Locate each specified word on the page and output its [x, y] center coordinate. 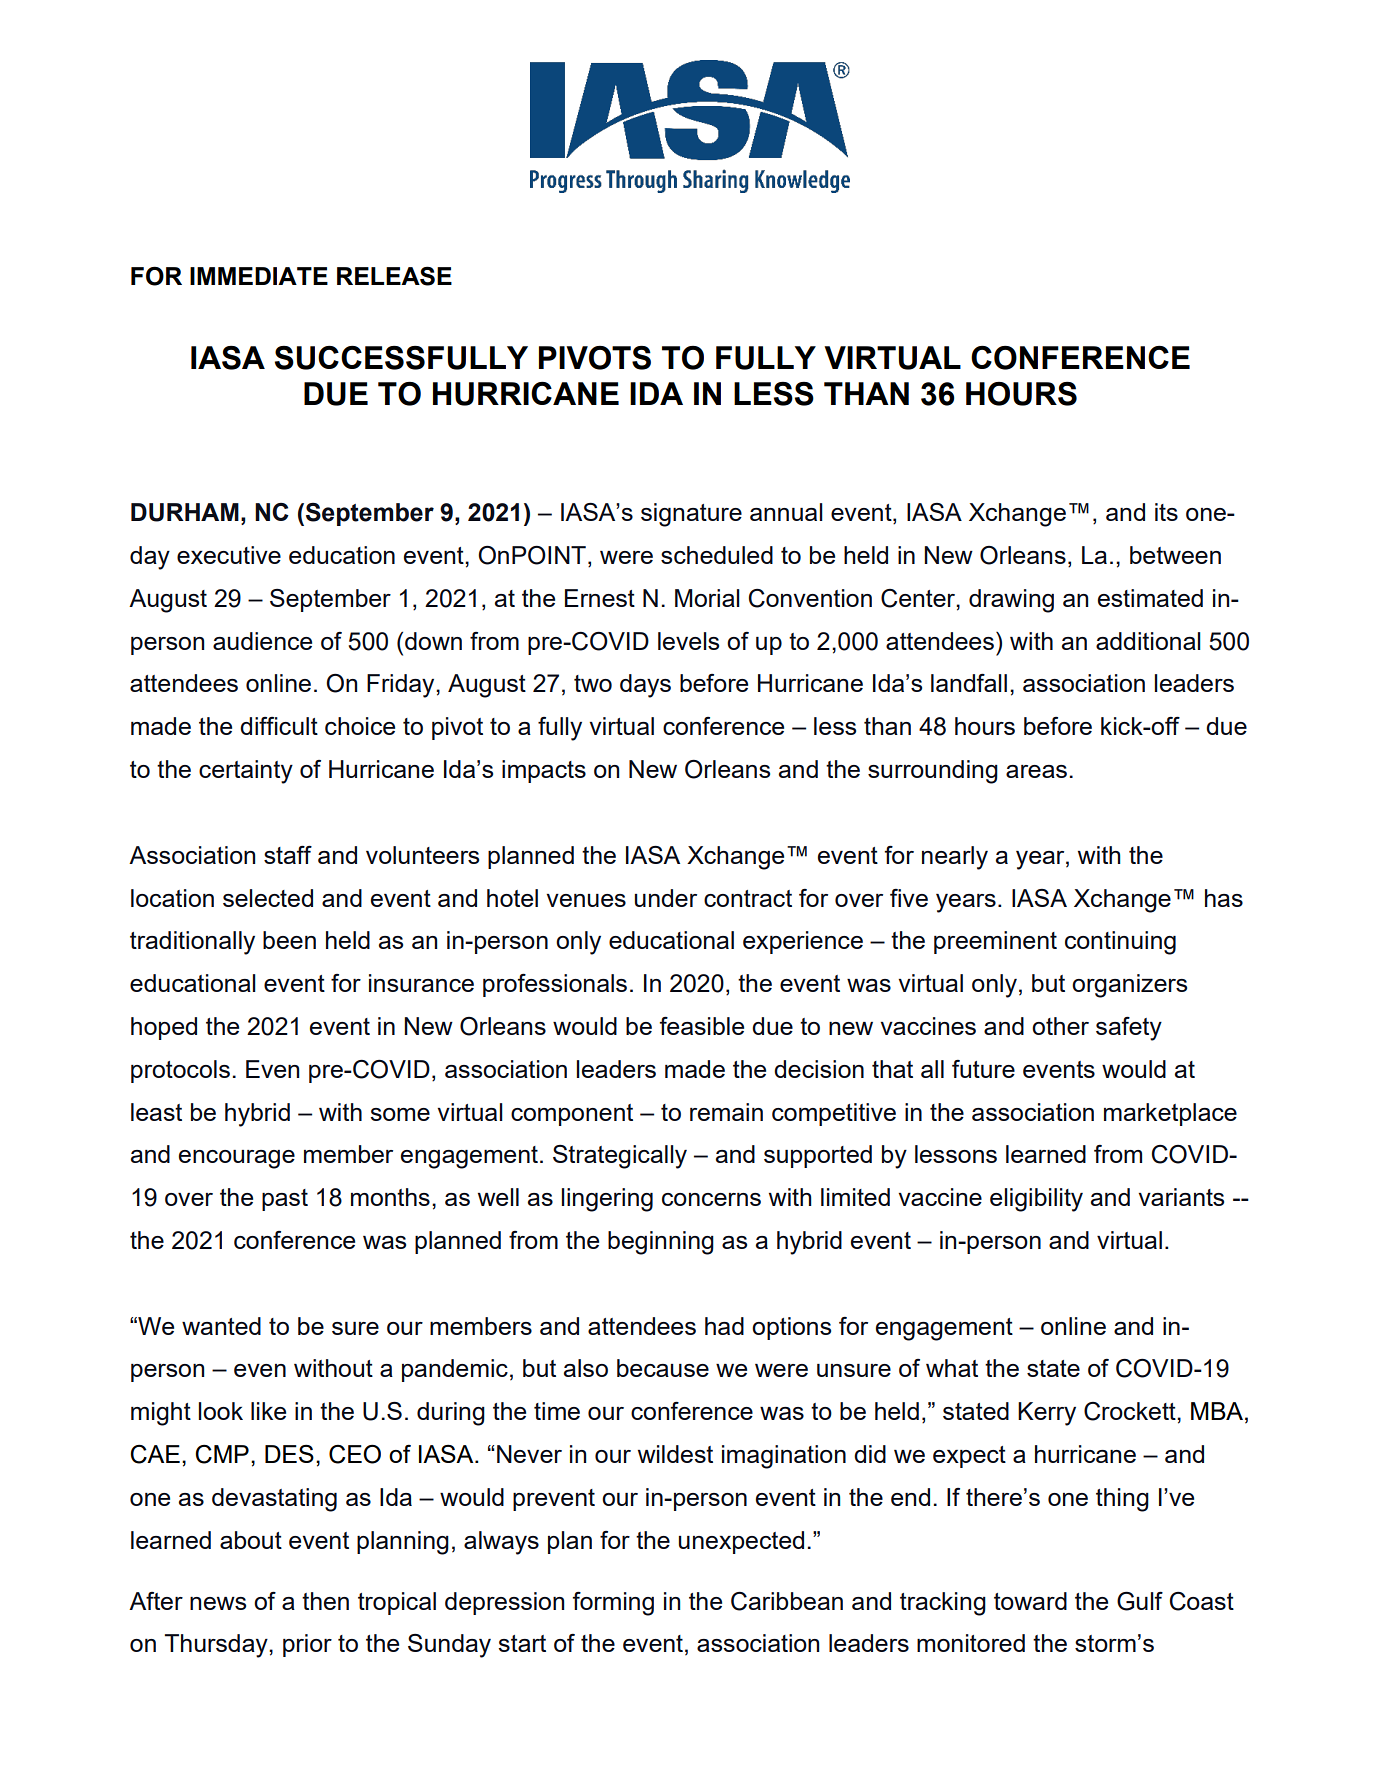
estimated [1150, 598]
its [1166, 512]
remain [726, 1112]
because [663, 1368]
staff [288, 855]
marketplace [1170, 1114]
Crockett [1131, 1411]
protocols [180, 1071]
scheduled [717, 555]
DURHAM [185, 512]
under [666, 898]
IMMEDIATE [259, 276]
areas [1036, 771]
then [325, 1601]
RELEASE [394, 276]
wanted [221, 1326]
